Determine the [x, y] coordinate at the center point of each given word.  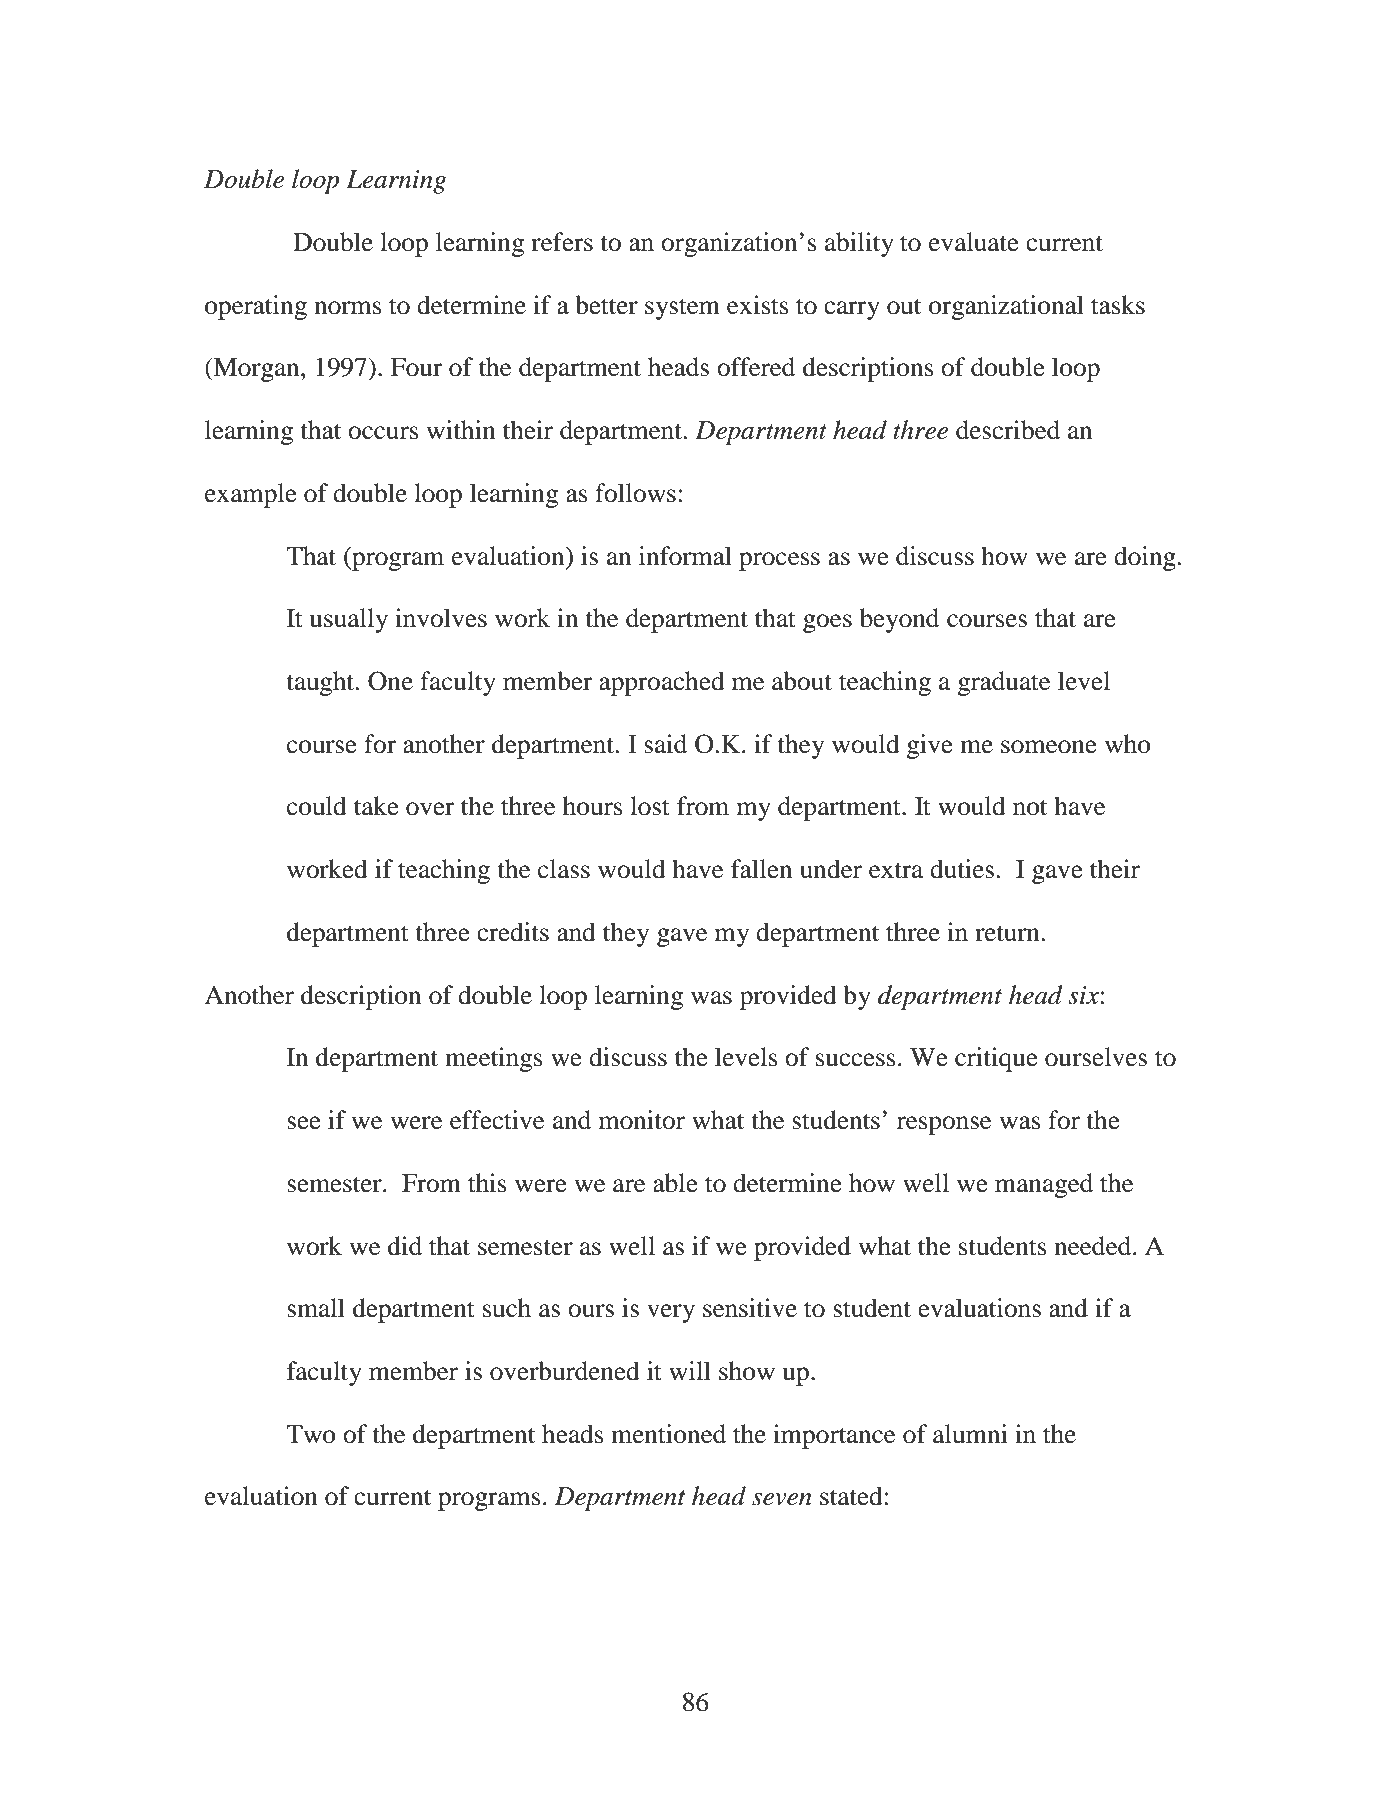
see [304, 1123]
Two [311, 1434]
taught [321, 683]
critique [996, 1059]
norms [348, 308]
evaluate [974, 242]
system [682, 309]
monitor [642, 1120]
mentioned [668, 1434]
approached [662, 683]
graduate [1004, 683]
